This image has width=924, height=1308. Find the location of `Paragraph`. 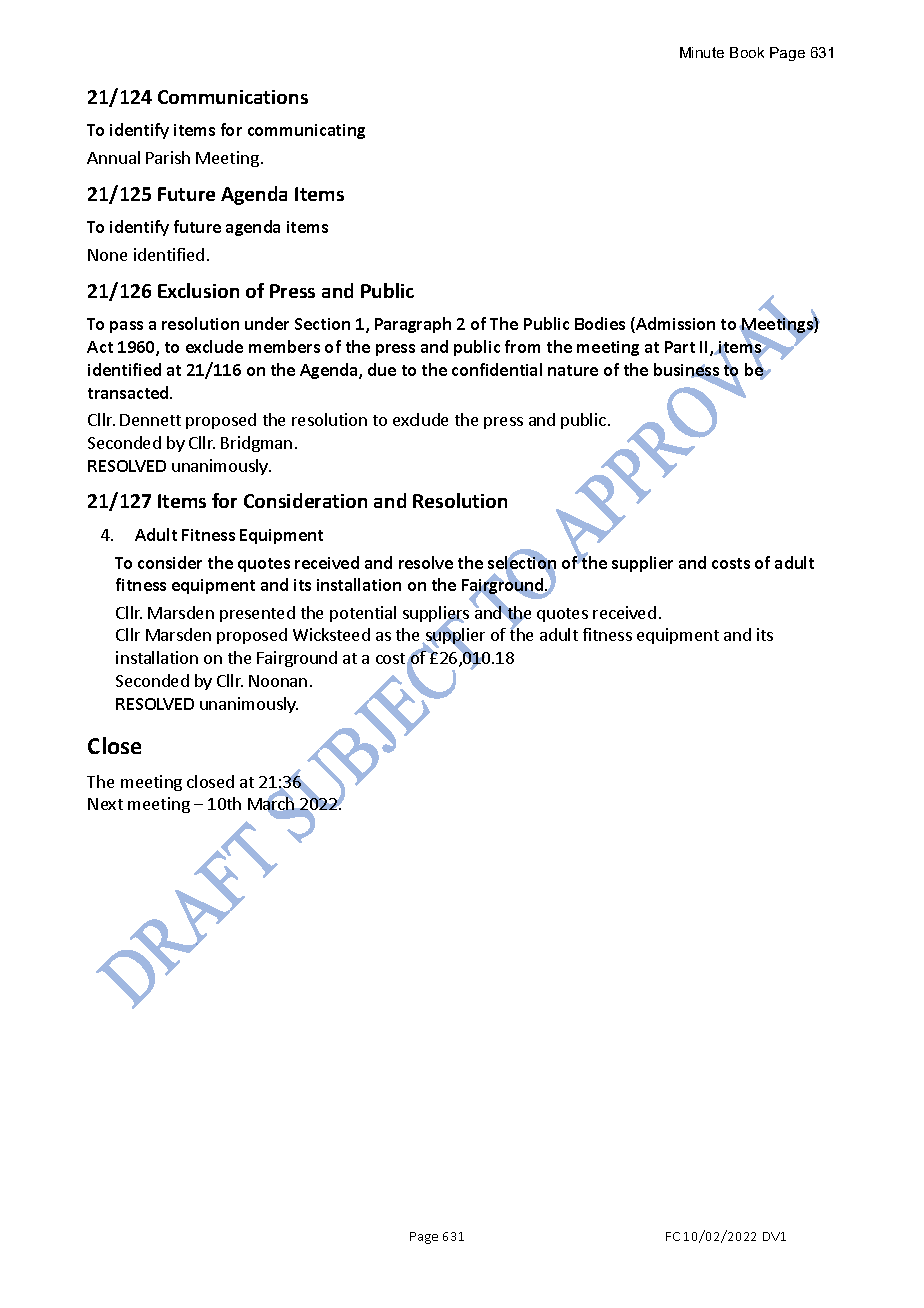

Paragraph is located at coordinates (413, 325).
